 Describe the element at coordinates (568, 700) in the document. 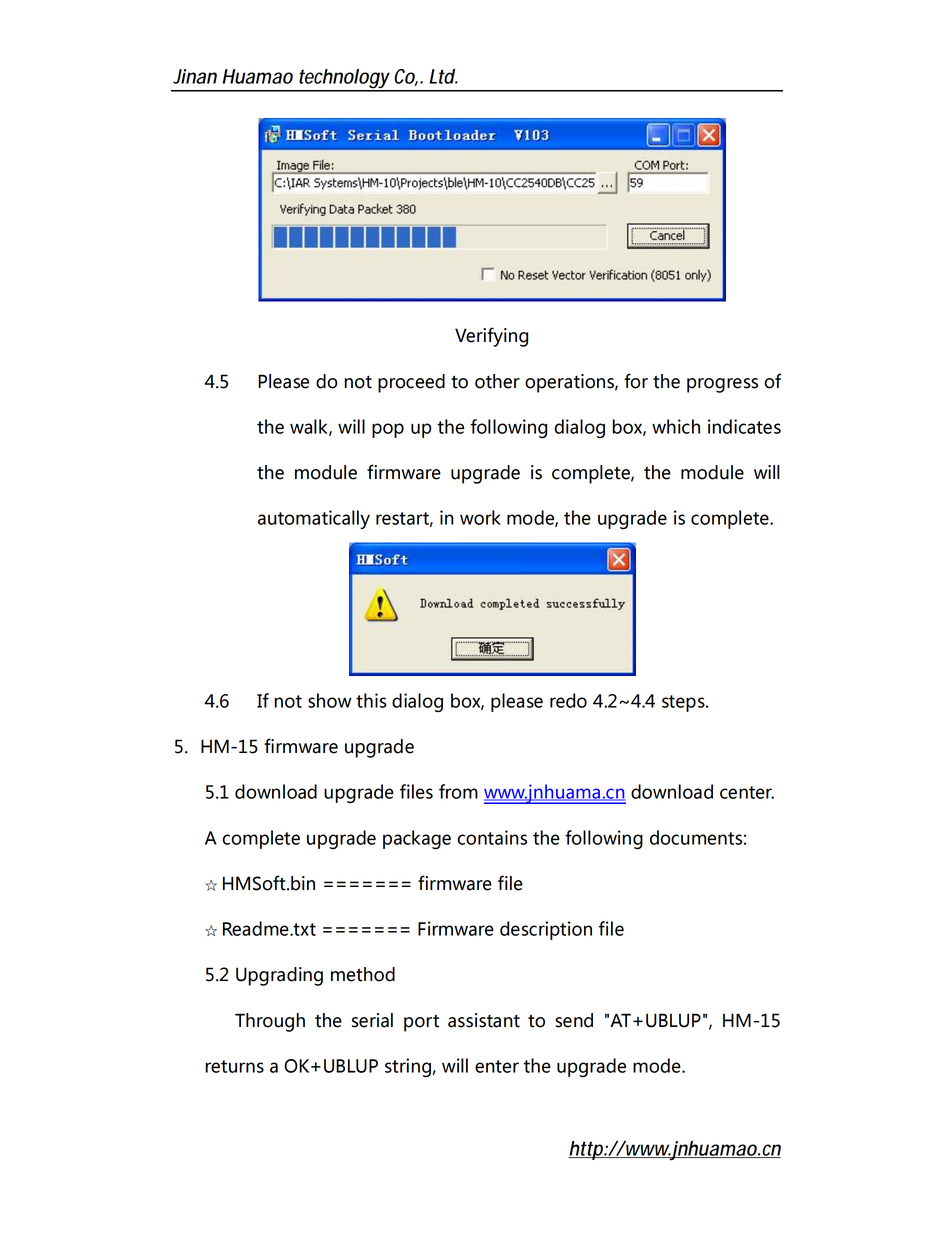

I see `redo` at that location.
